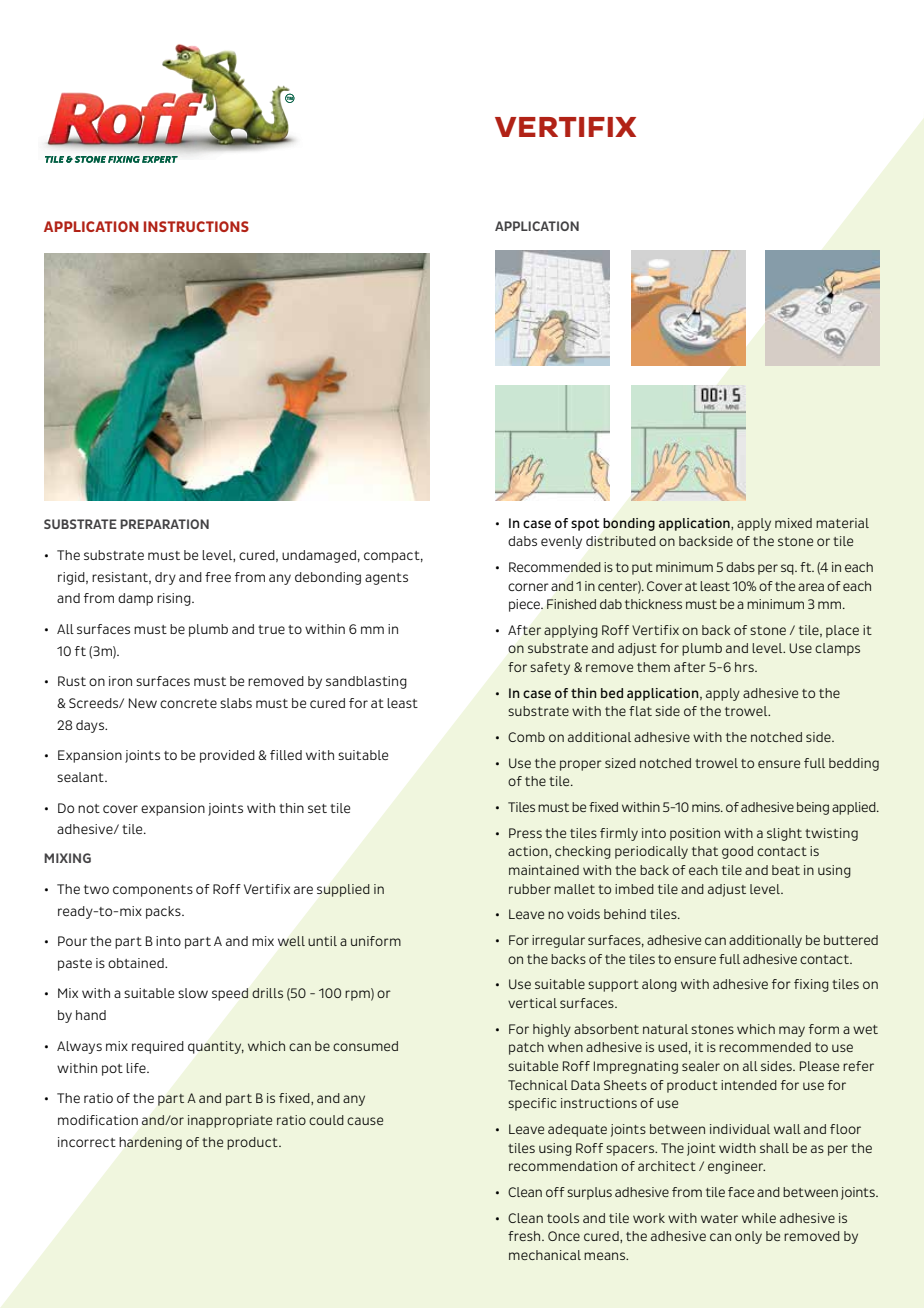  I want to click on mixed, so click(793, 523).
